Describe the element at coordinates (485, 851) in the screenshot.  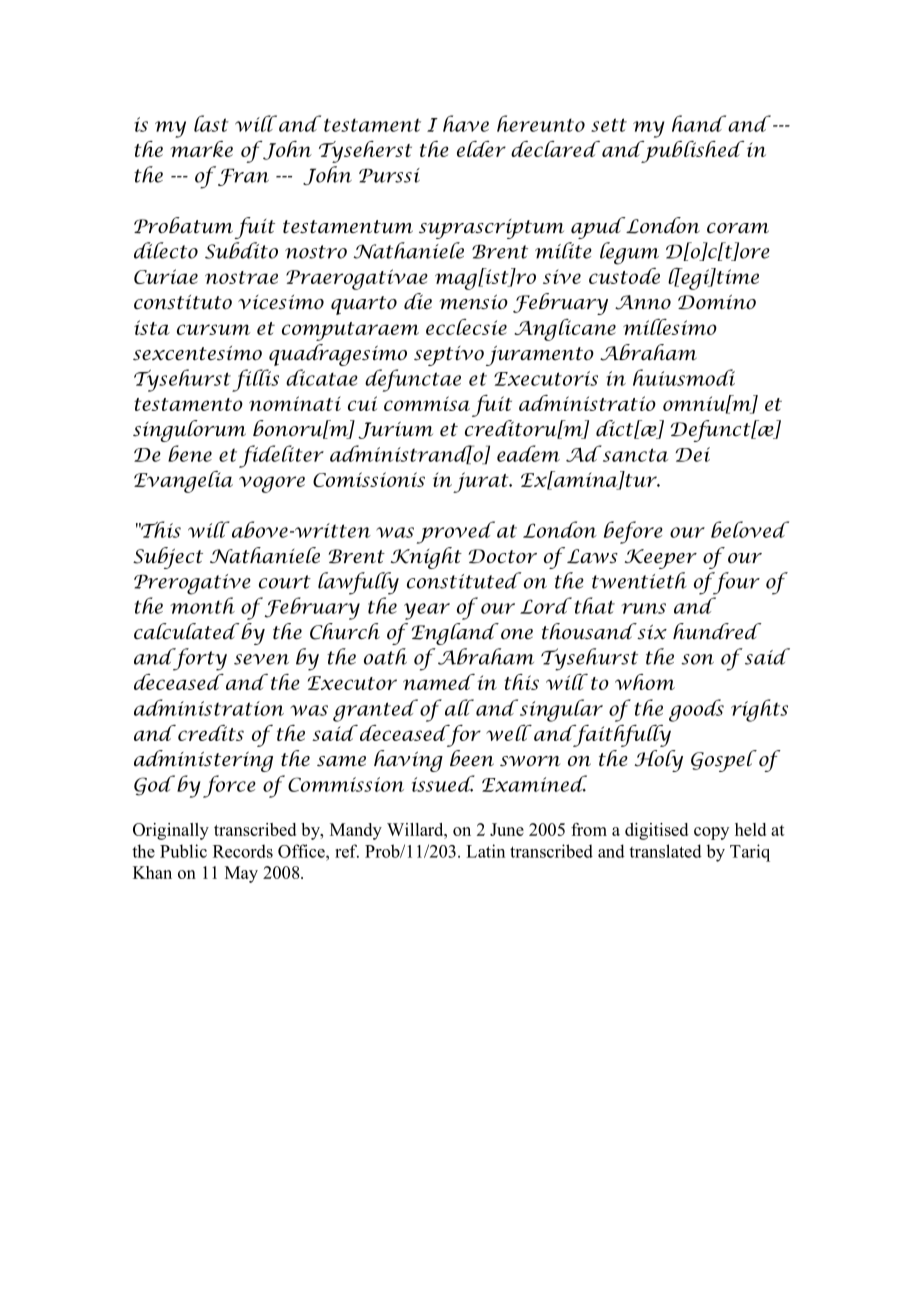
I see `Latin` at that location.
